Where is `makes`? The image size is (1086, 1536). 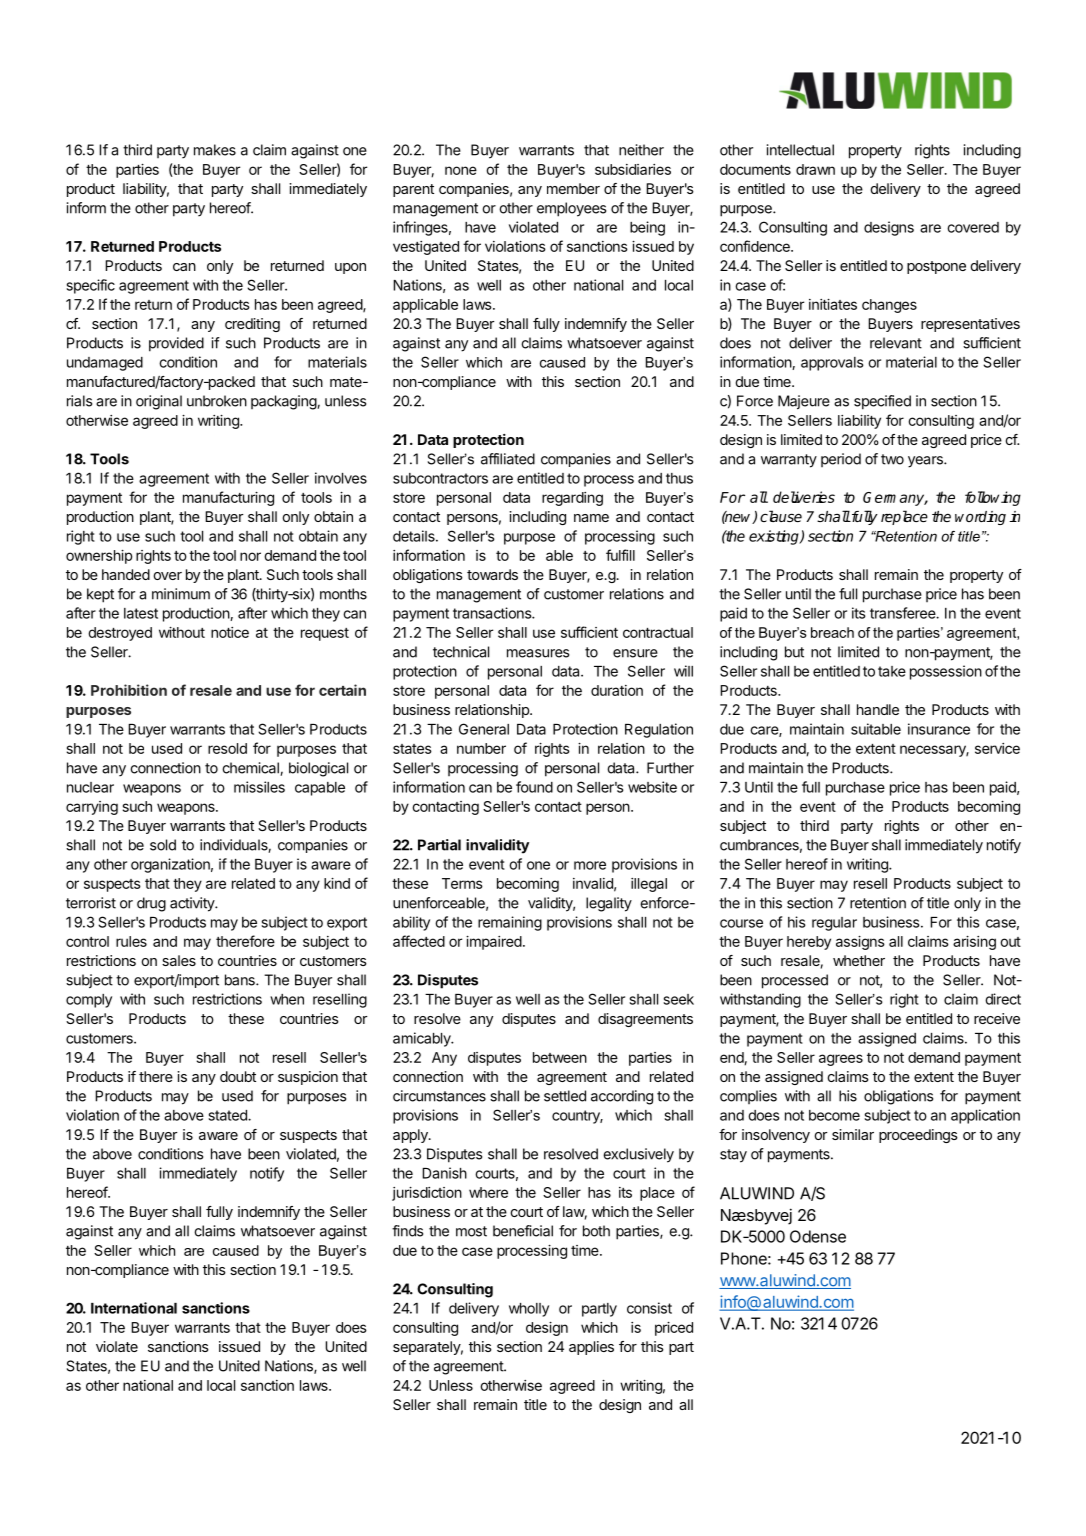 makes is located at coordinates (215, 150).
